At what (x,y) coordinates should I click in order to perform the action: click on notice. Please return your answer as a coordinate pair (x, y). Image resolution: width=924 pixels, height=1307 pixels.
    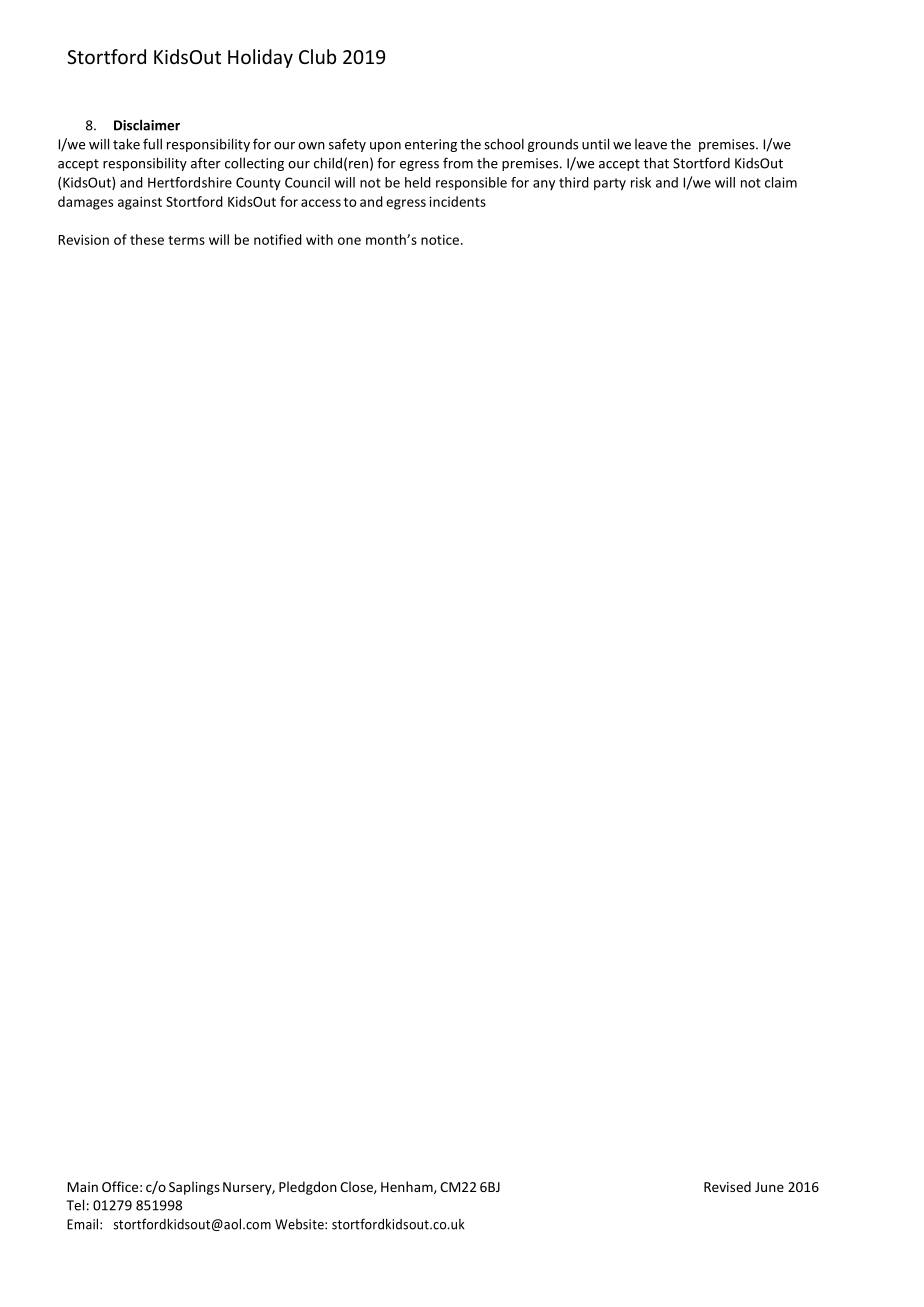
    Looking at the image, I should click on (440, 239).
